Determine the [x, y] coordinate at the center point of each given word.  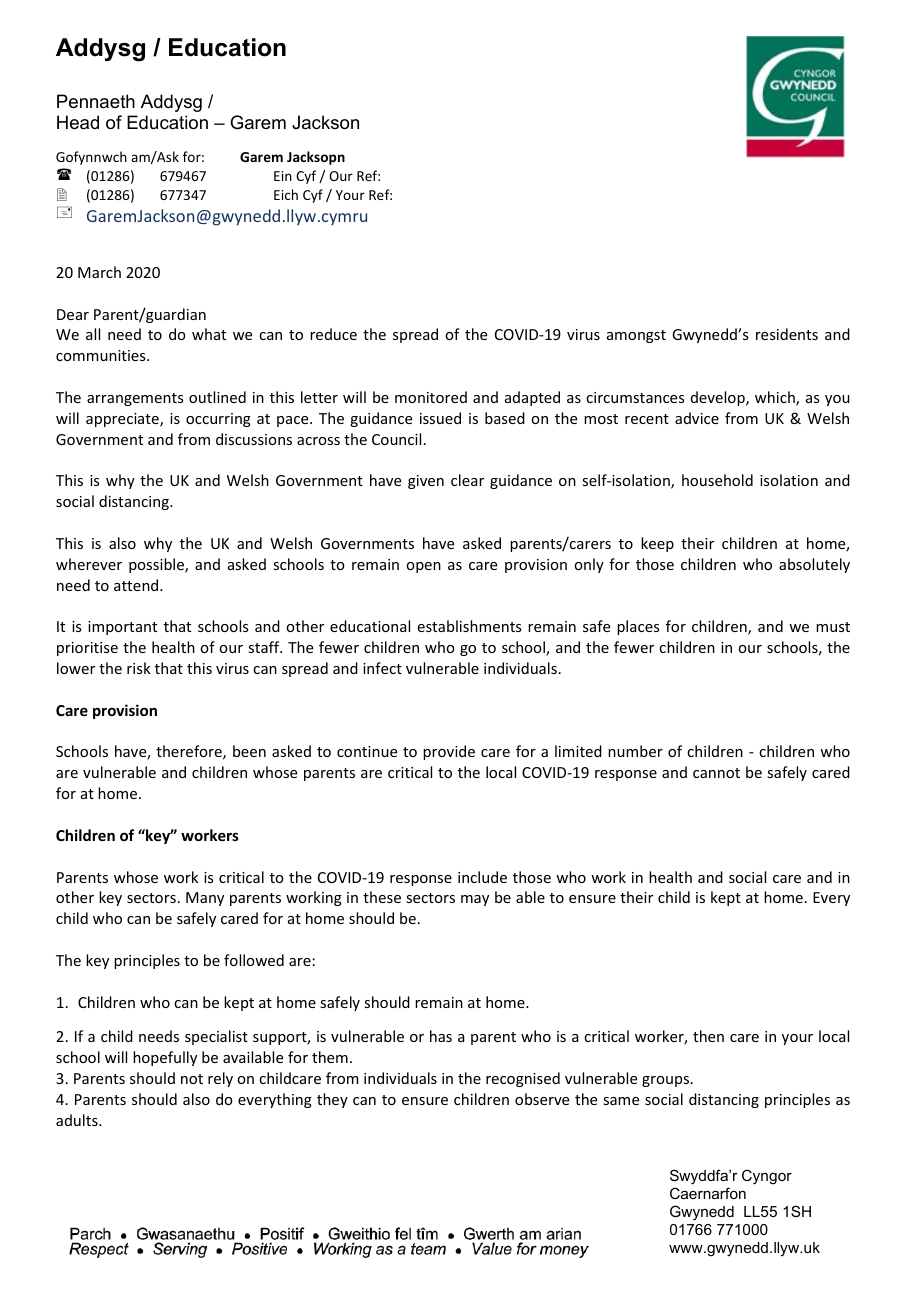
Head [78, 122]
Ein [283, 176]
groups [667, 1081]
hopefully [165, 1058]
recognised [523, 1079]
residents [787, 334]
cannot [716, 773]
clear [467, 480]
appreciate [123, 420]
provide [449, 752]
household [717, 480]
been [249, 751]
